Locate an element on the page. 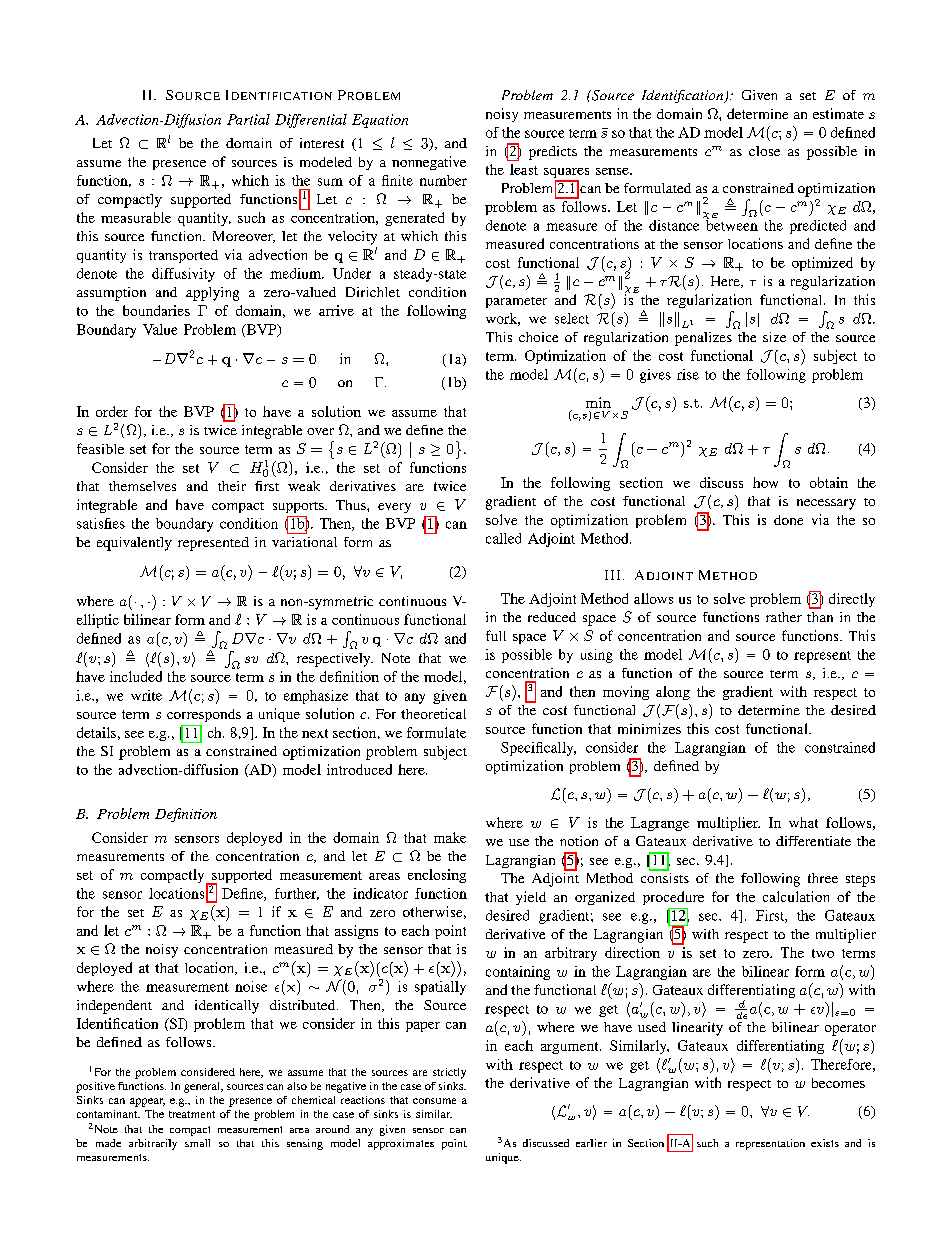 This document has height=1233, width=952. rather is located at coordinates (784, 617).
